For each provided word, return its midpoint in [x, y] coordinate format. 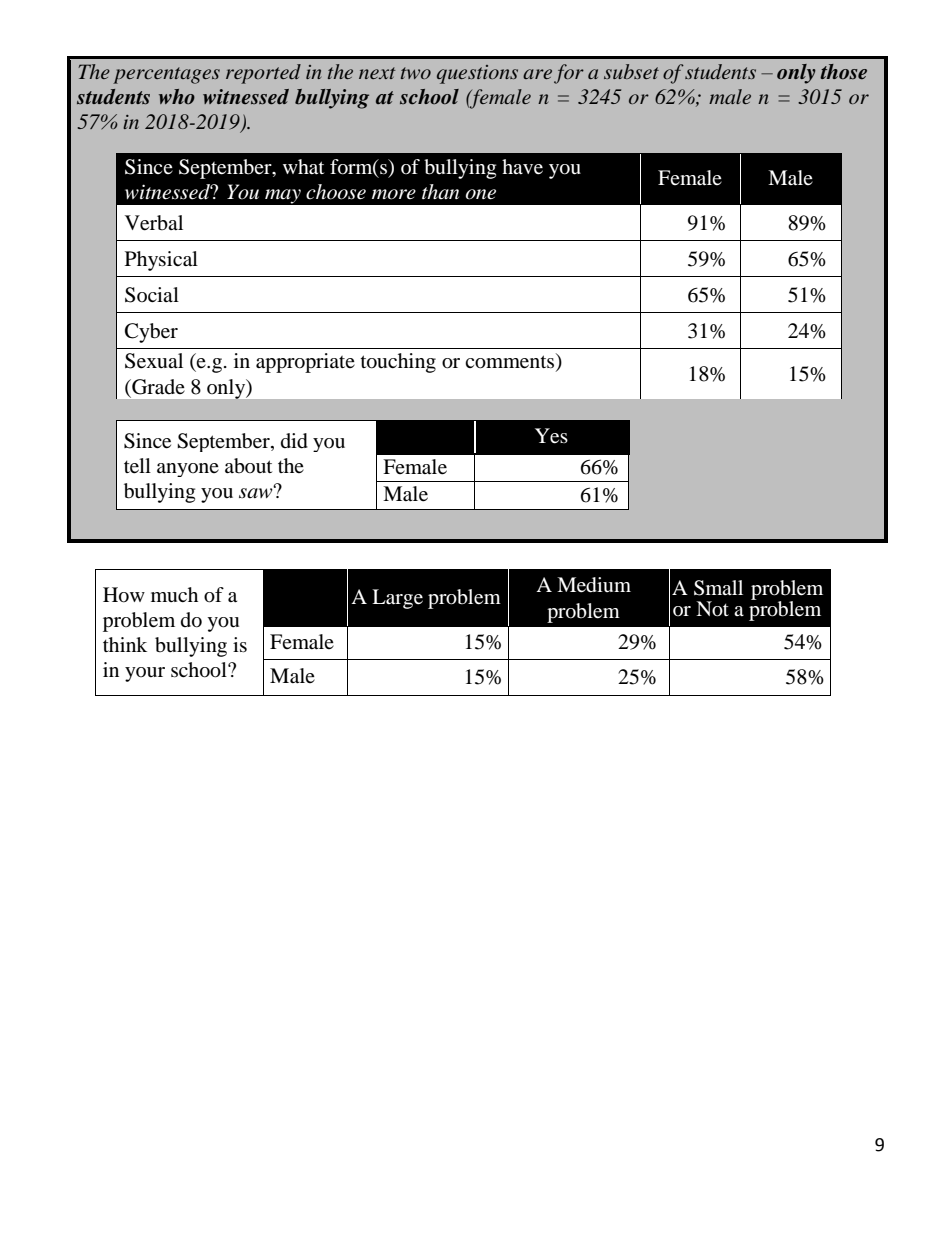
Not [712, 609]
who [177, 96]
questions [477, 74]
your [145, 674]
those [843, 72]
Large [397, 599]
